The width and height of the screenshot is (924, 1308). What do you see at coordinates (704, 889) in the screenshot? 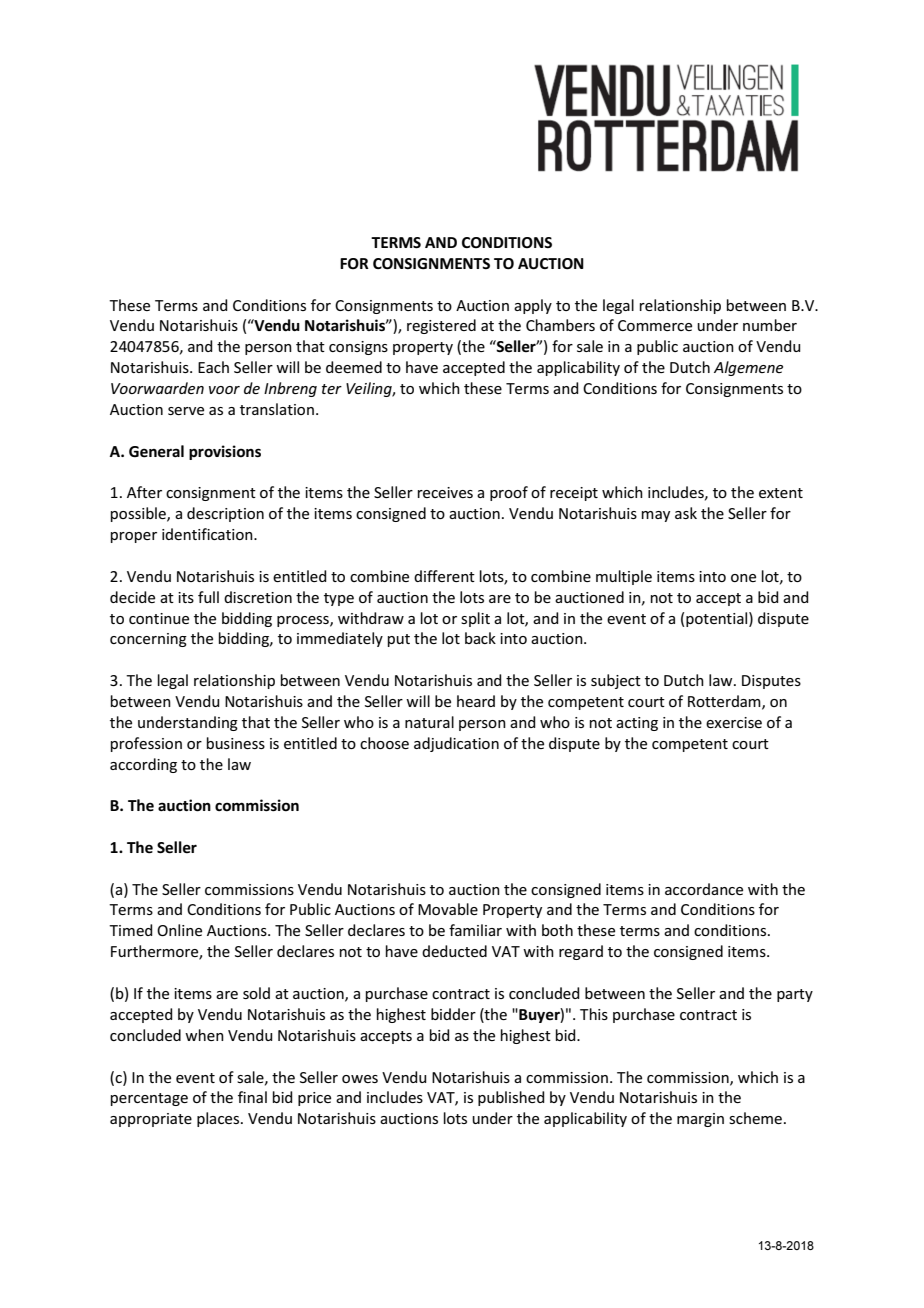
I see `accordance` at bounding box center [704, 889].
